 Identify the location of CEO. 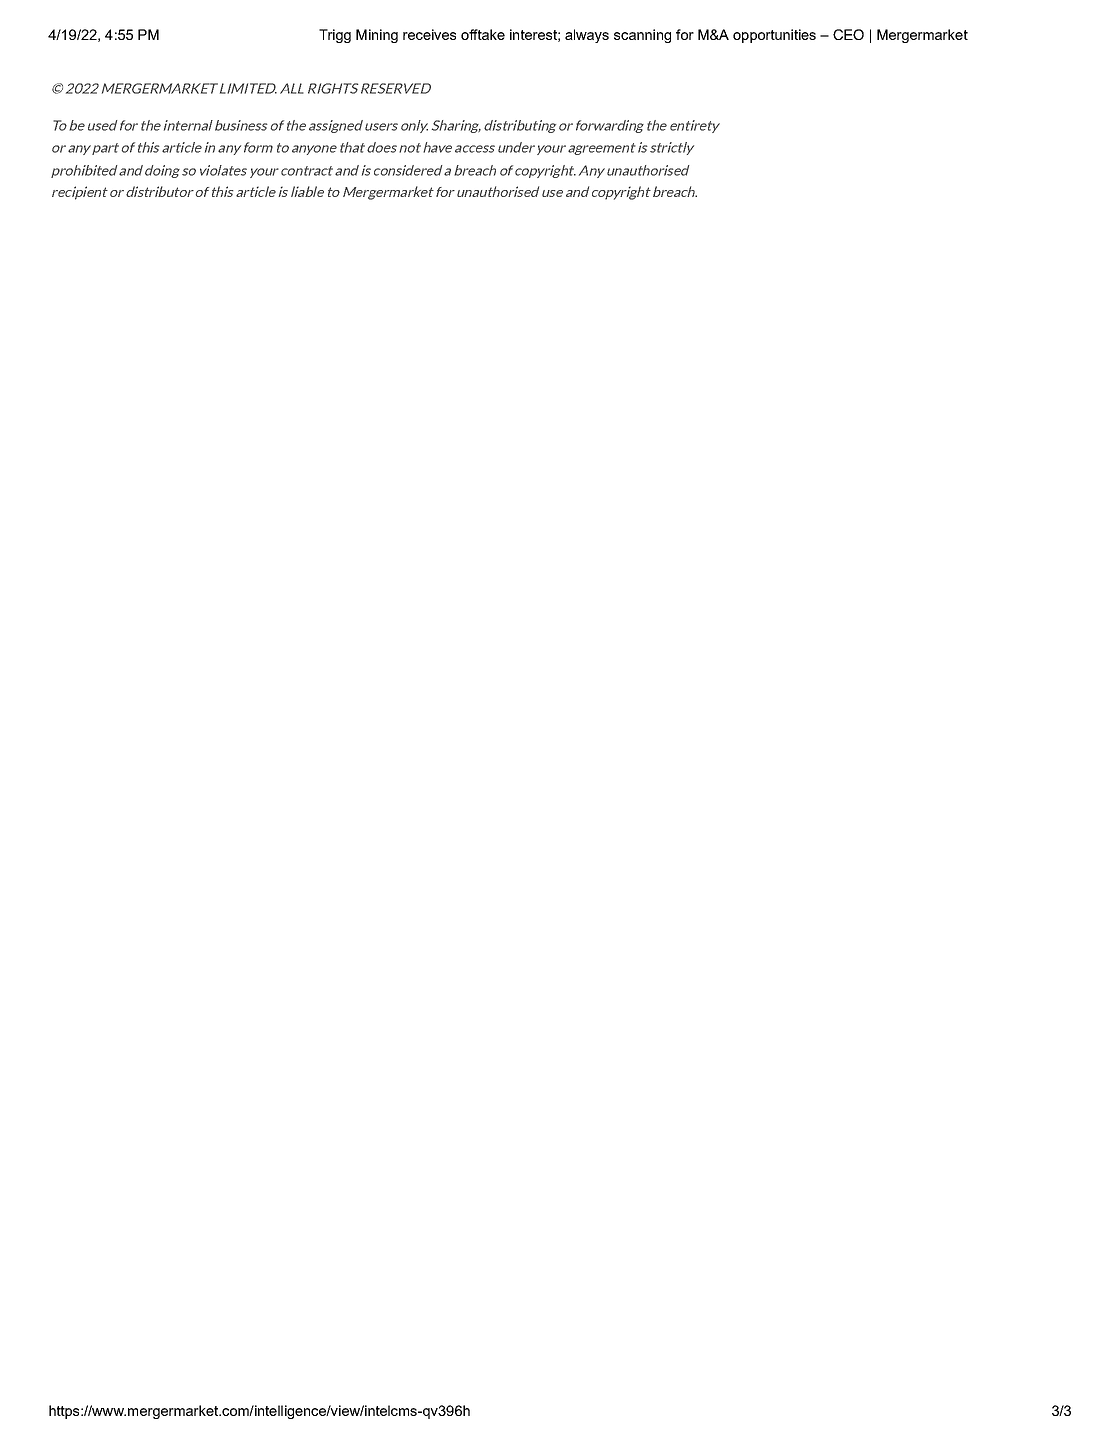
(848, 34).
